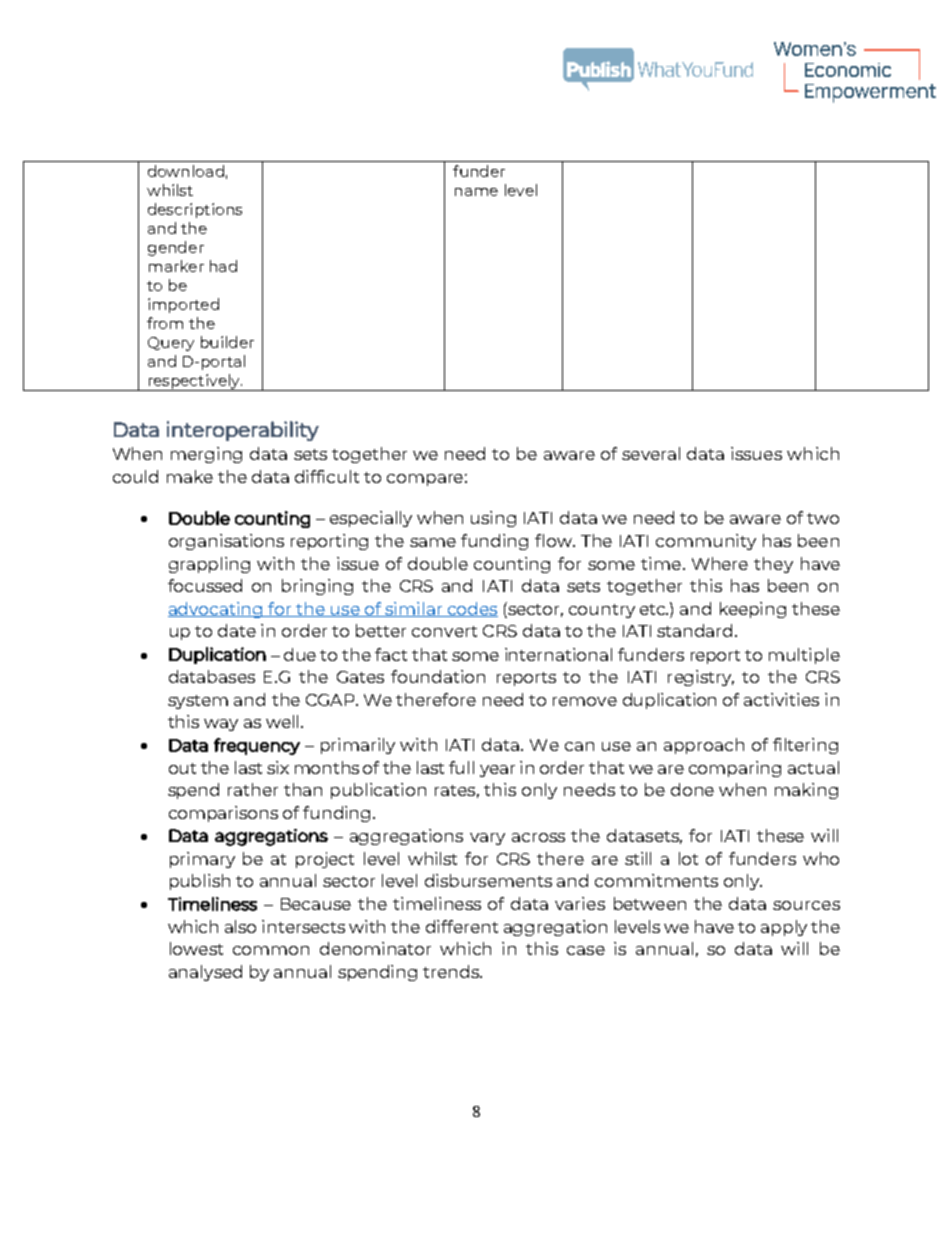 This screenshot has width=952, height=1233. Describe the element at coordinates (237, 630) in the screenshot. I see `date` at that location.
